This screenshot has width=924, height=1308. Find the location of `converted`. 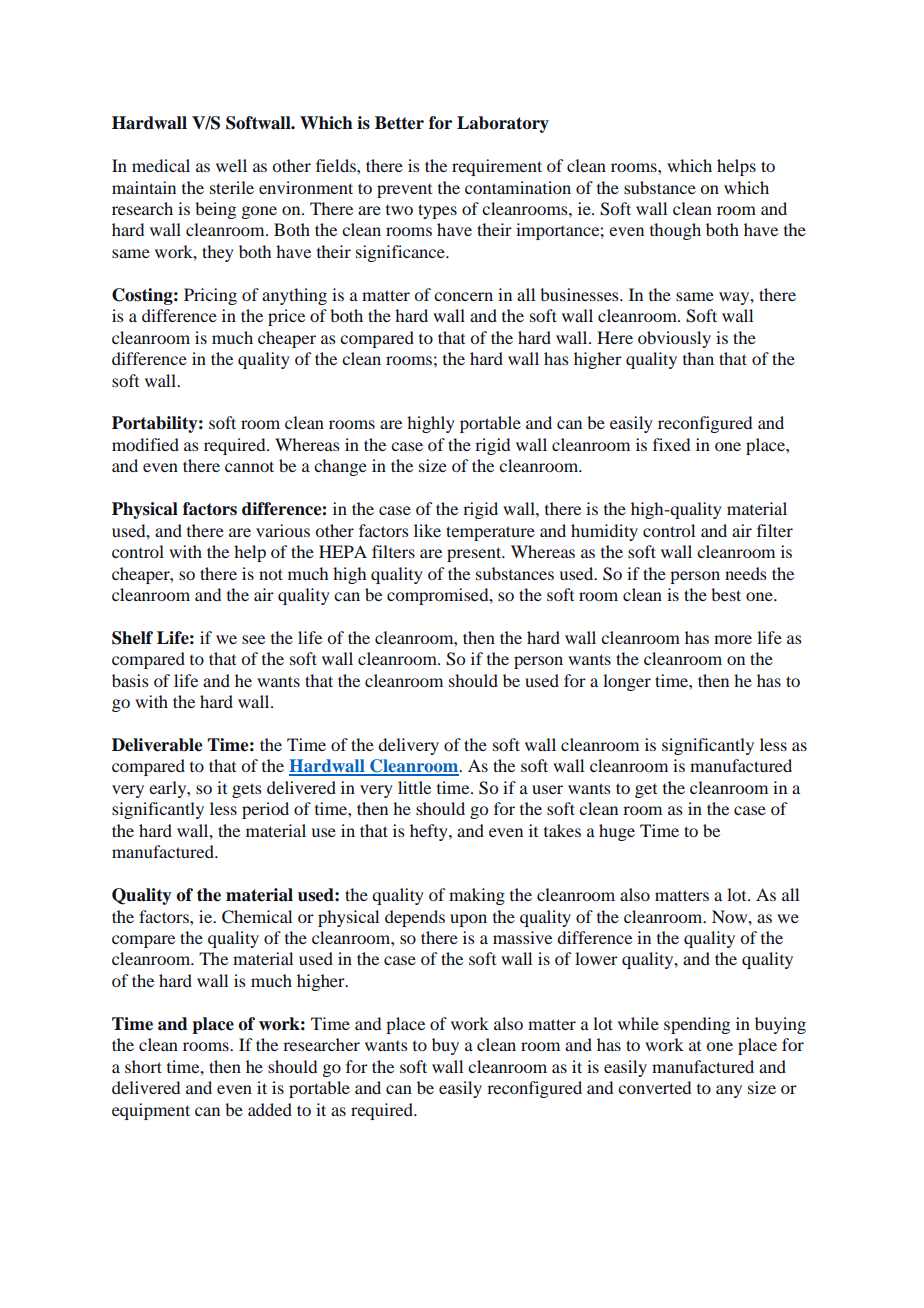

converted is located at coordinates (654, 1087).
